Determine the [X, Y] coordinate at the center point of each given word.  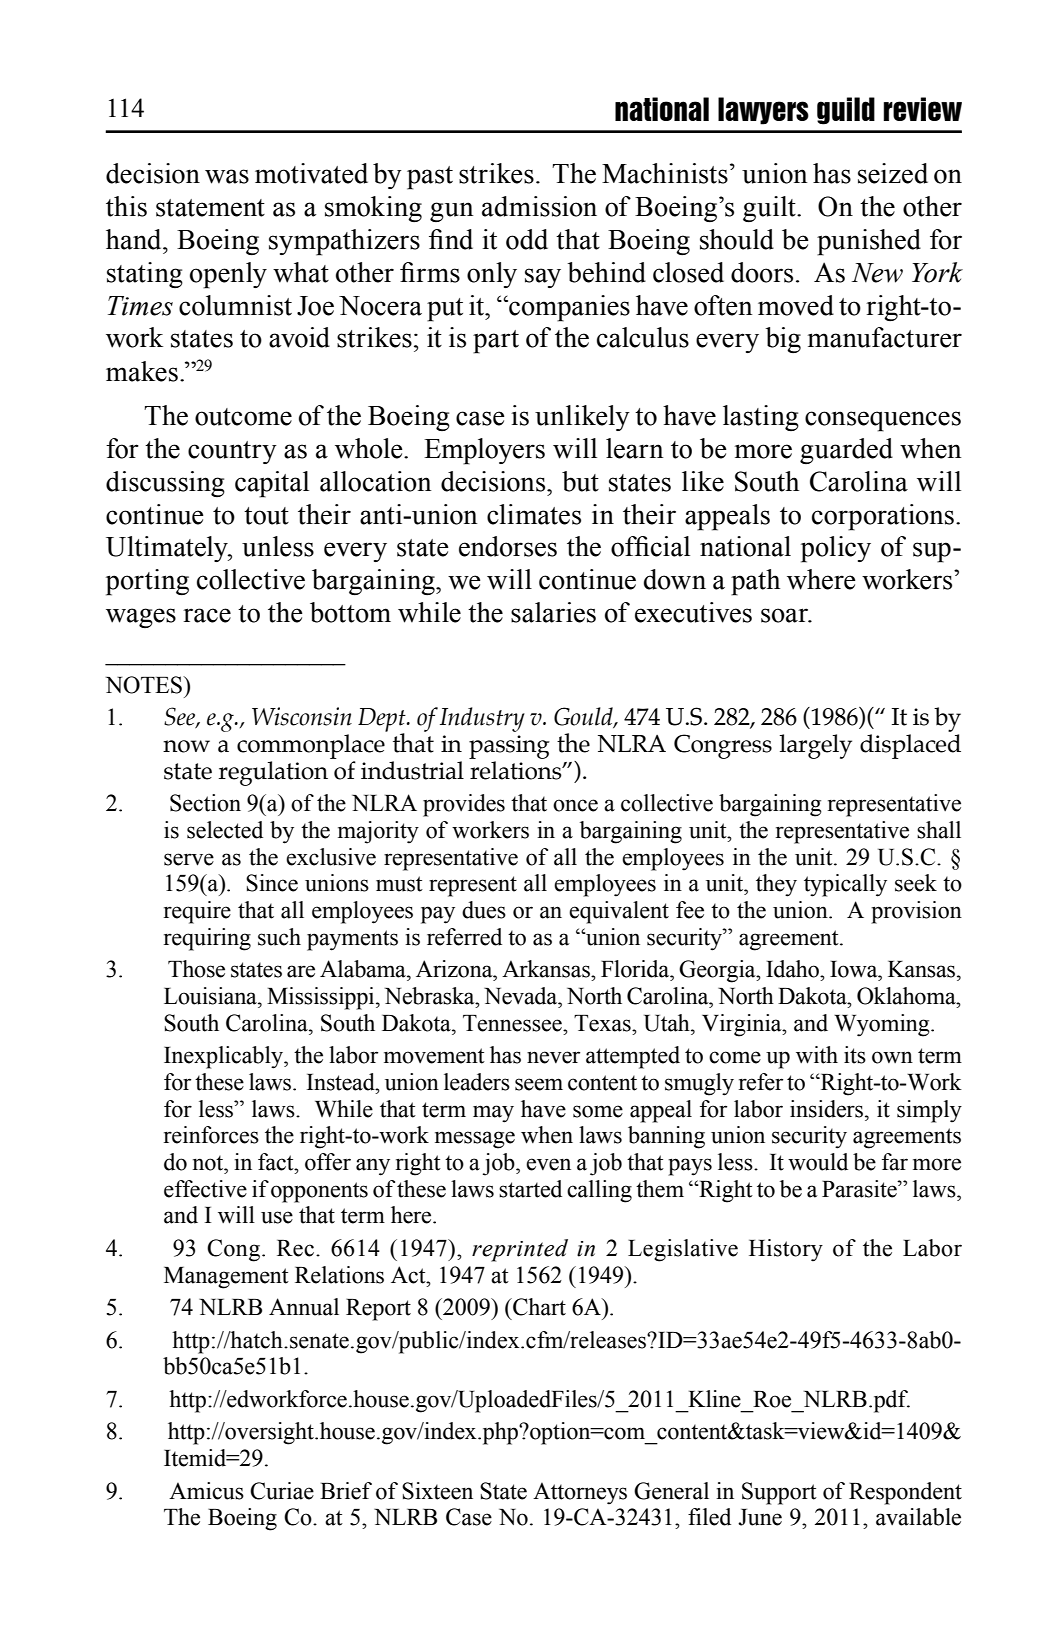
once [575, 805]
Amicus [206, 1491]
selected [225, 830]
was [227, 176]
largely [816, 746]
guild [846, 111]
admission [539, 206]
